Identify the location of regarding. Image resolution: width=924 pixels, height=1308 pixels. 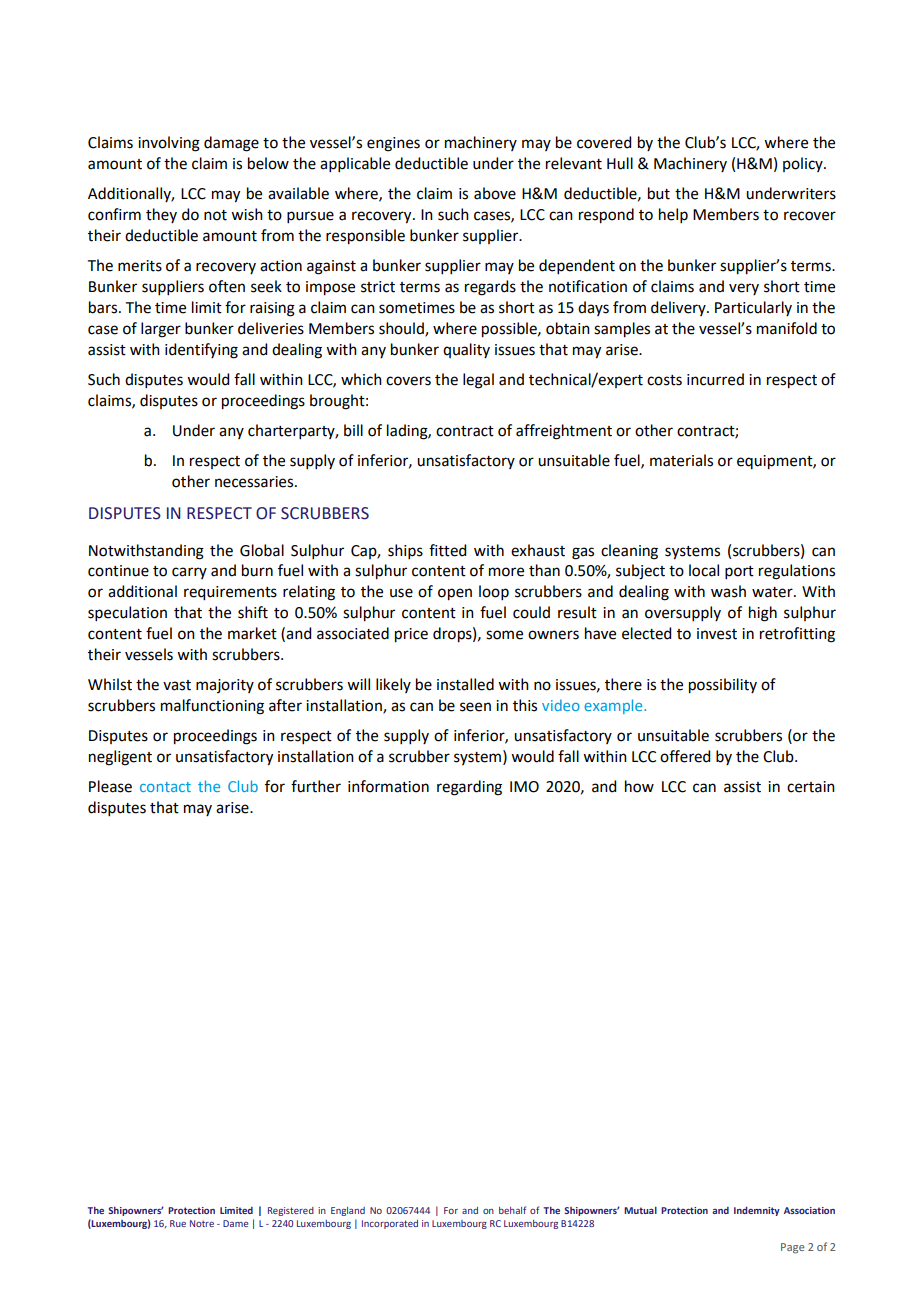
(469, 788).
